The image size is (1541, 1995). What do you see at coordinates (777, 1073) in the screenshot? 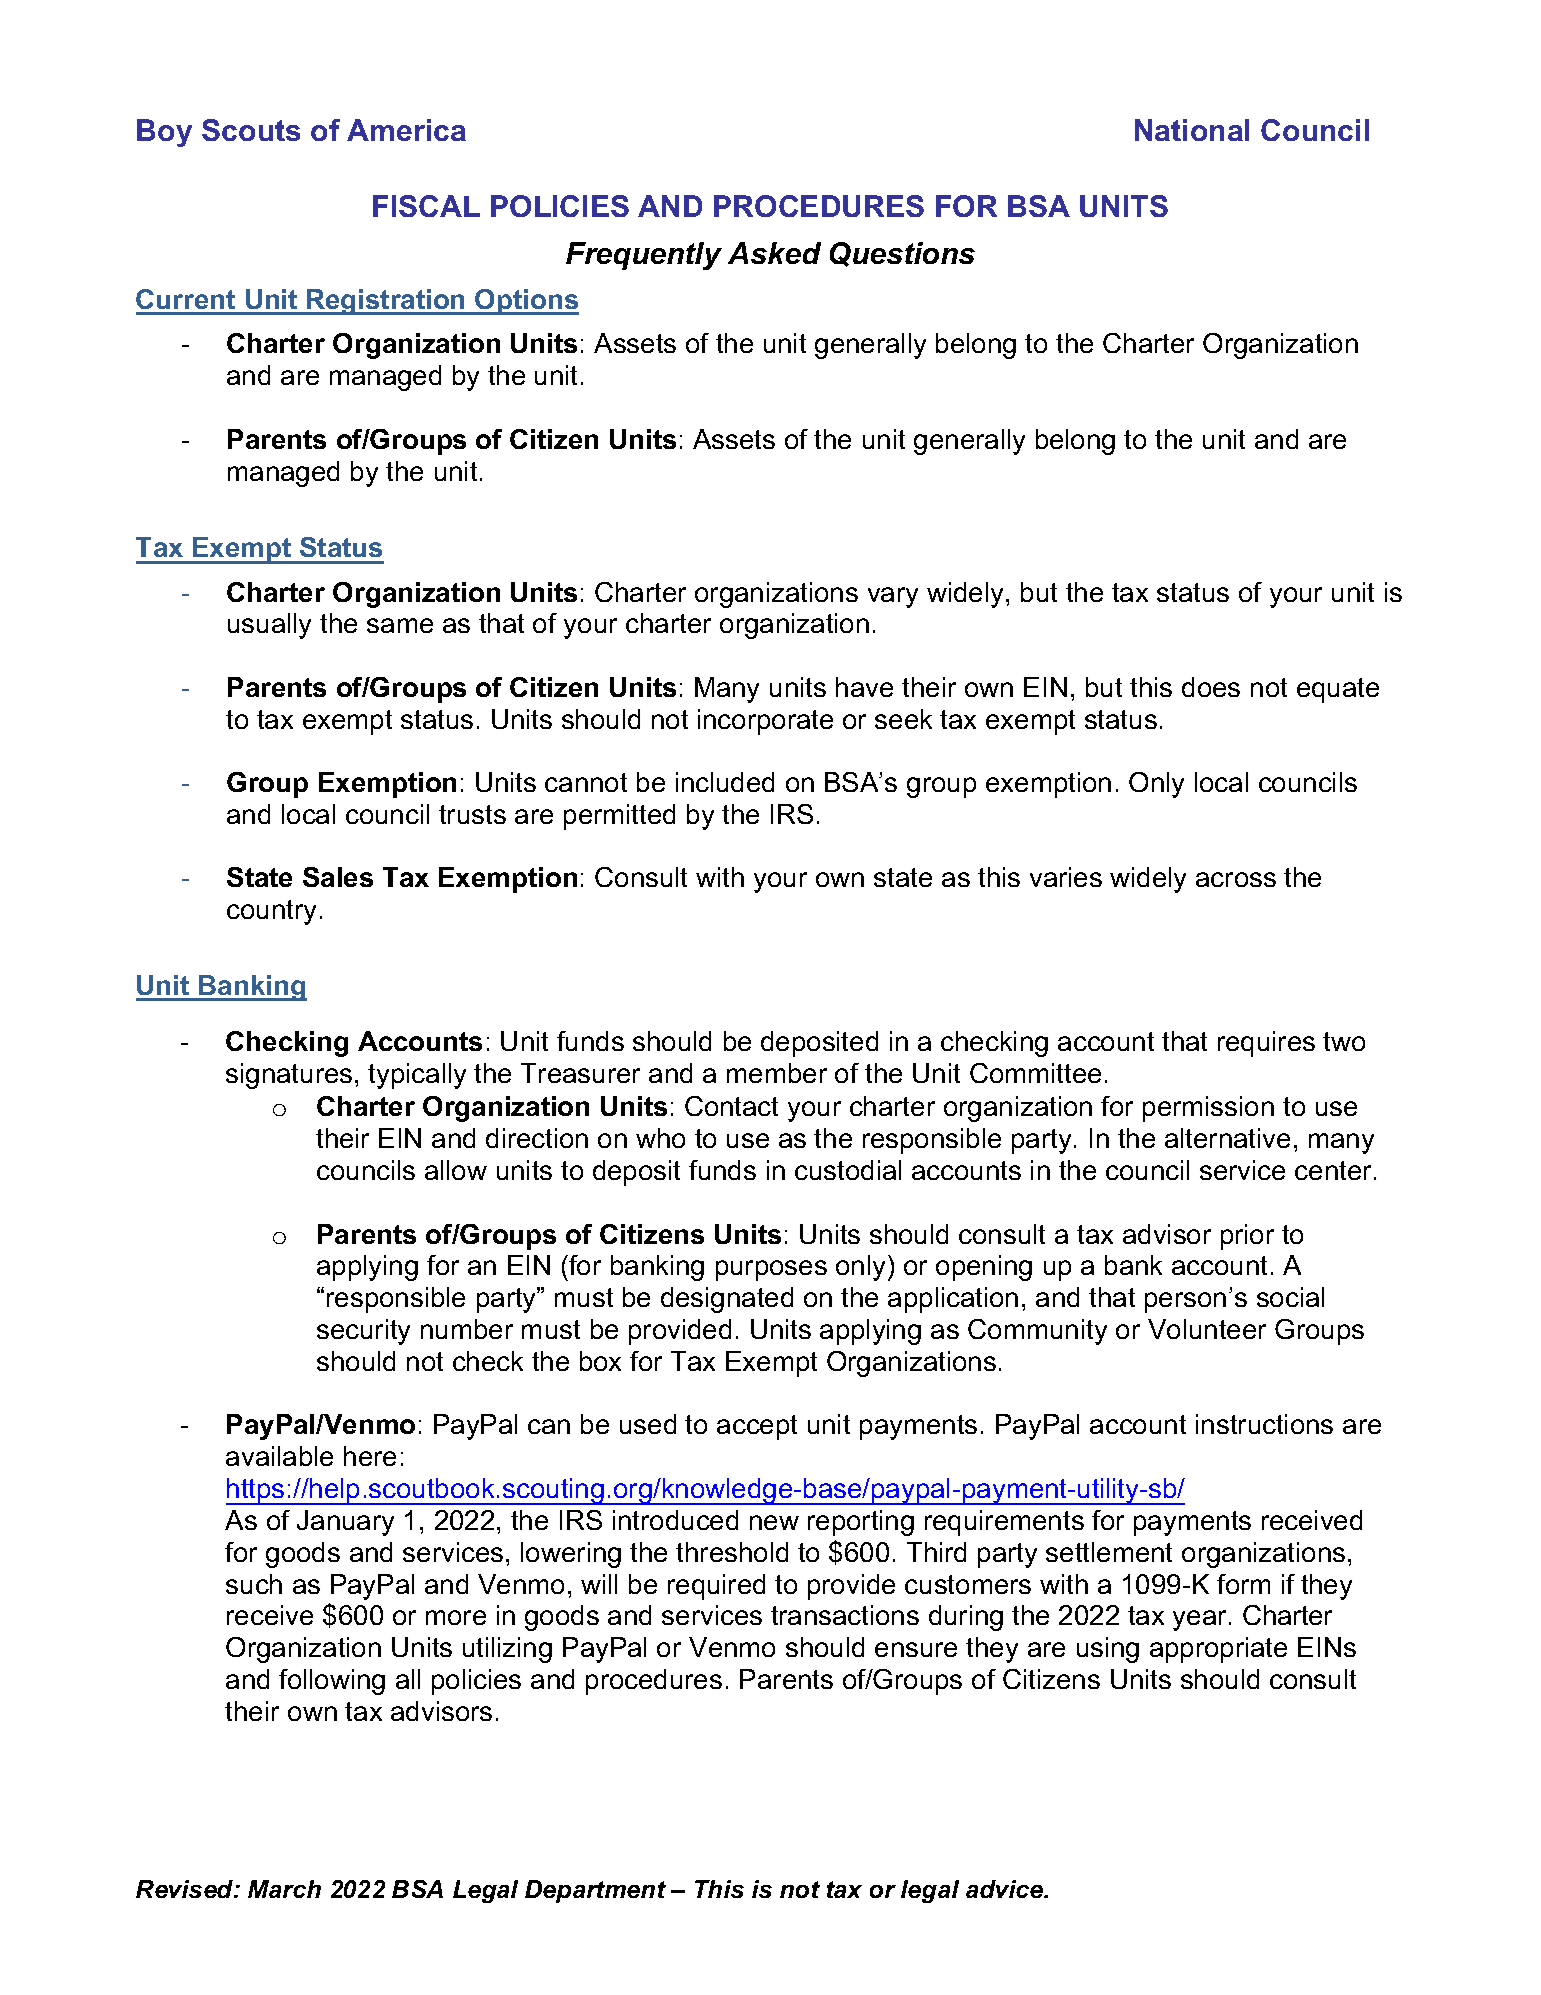
I see `member` at bounding box center [777, 1073].
